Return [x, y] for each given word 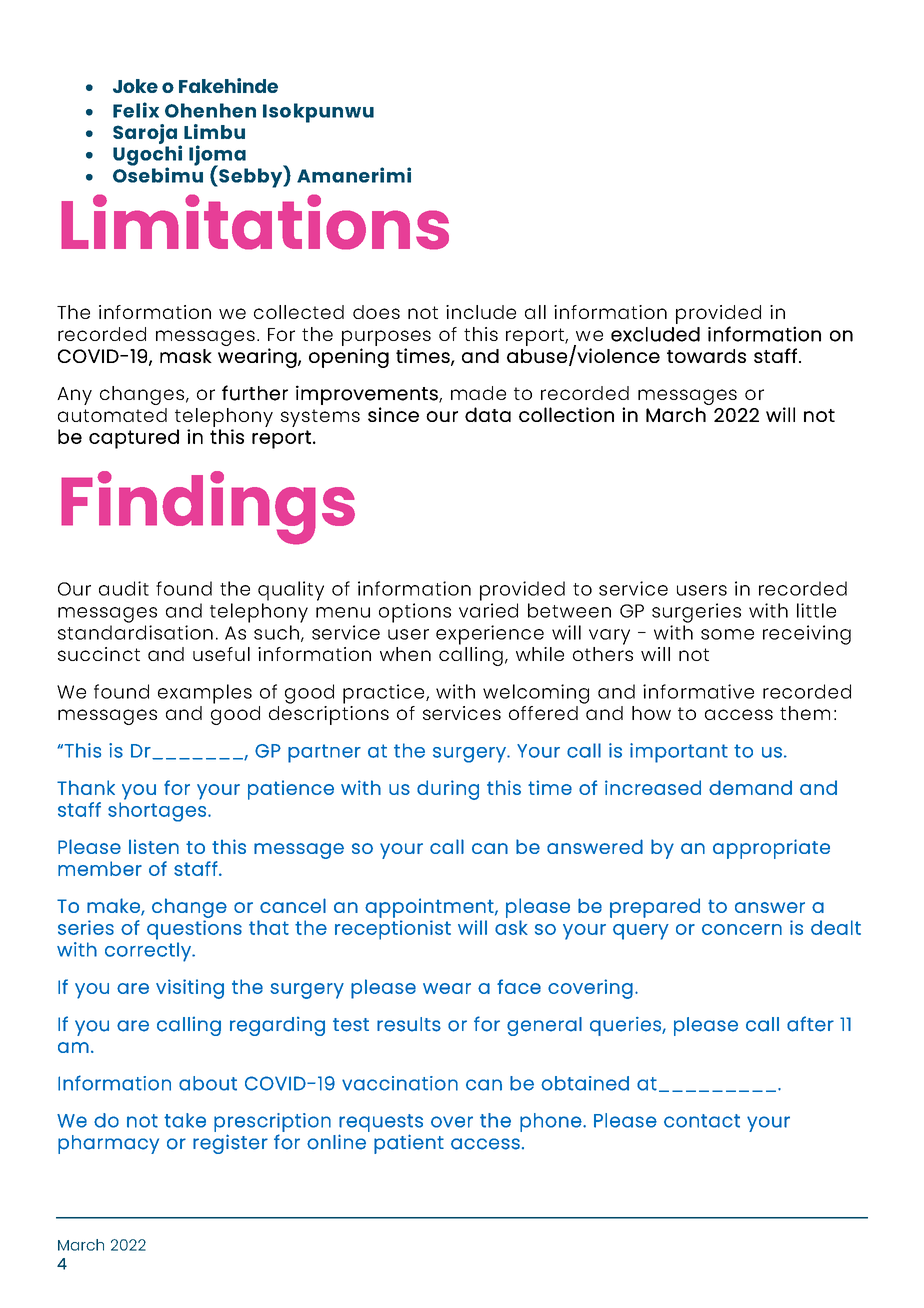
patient [409, 1144]
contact [702, 1121]
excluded [655, 334]
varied [488, 610]
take [185, 1120]
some [727, 634]
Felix [136, 110]
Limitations [255, 222]
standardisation [135, 632]
